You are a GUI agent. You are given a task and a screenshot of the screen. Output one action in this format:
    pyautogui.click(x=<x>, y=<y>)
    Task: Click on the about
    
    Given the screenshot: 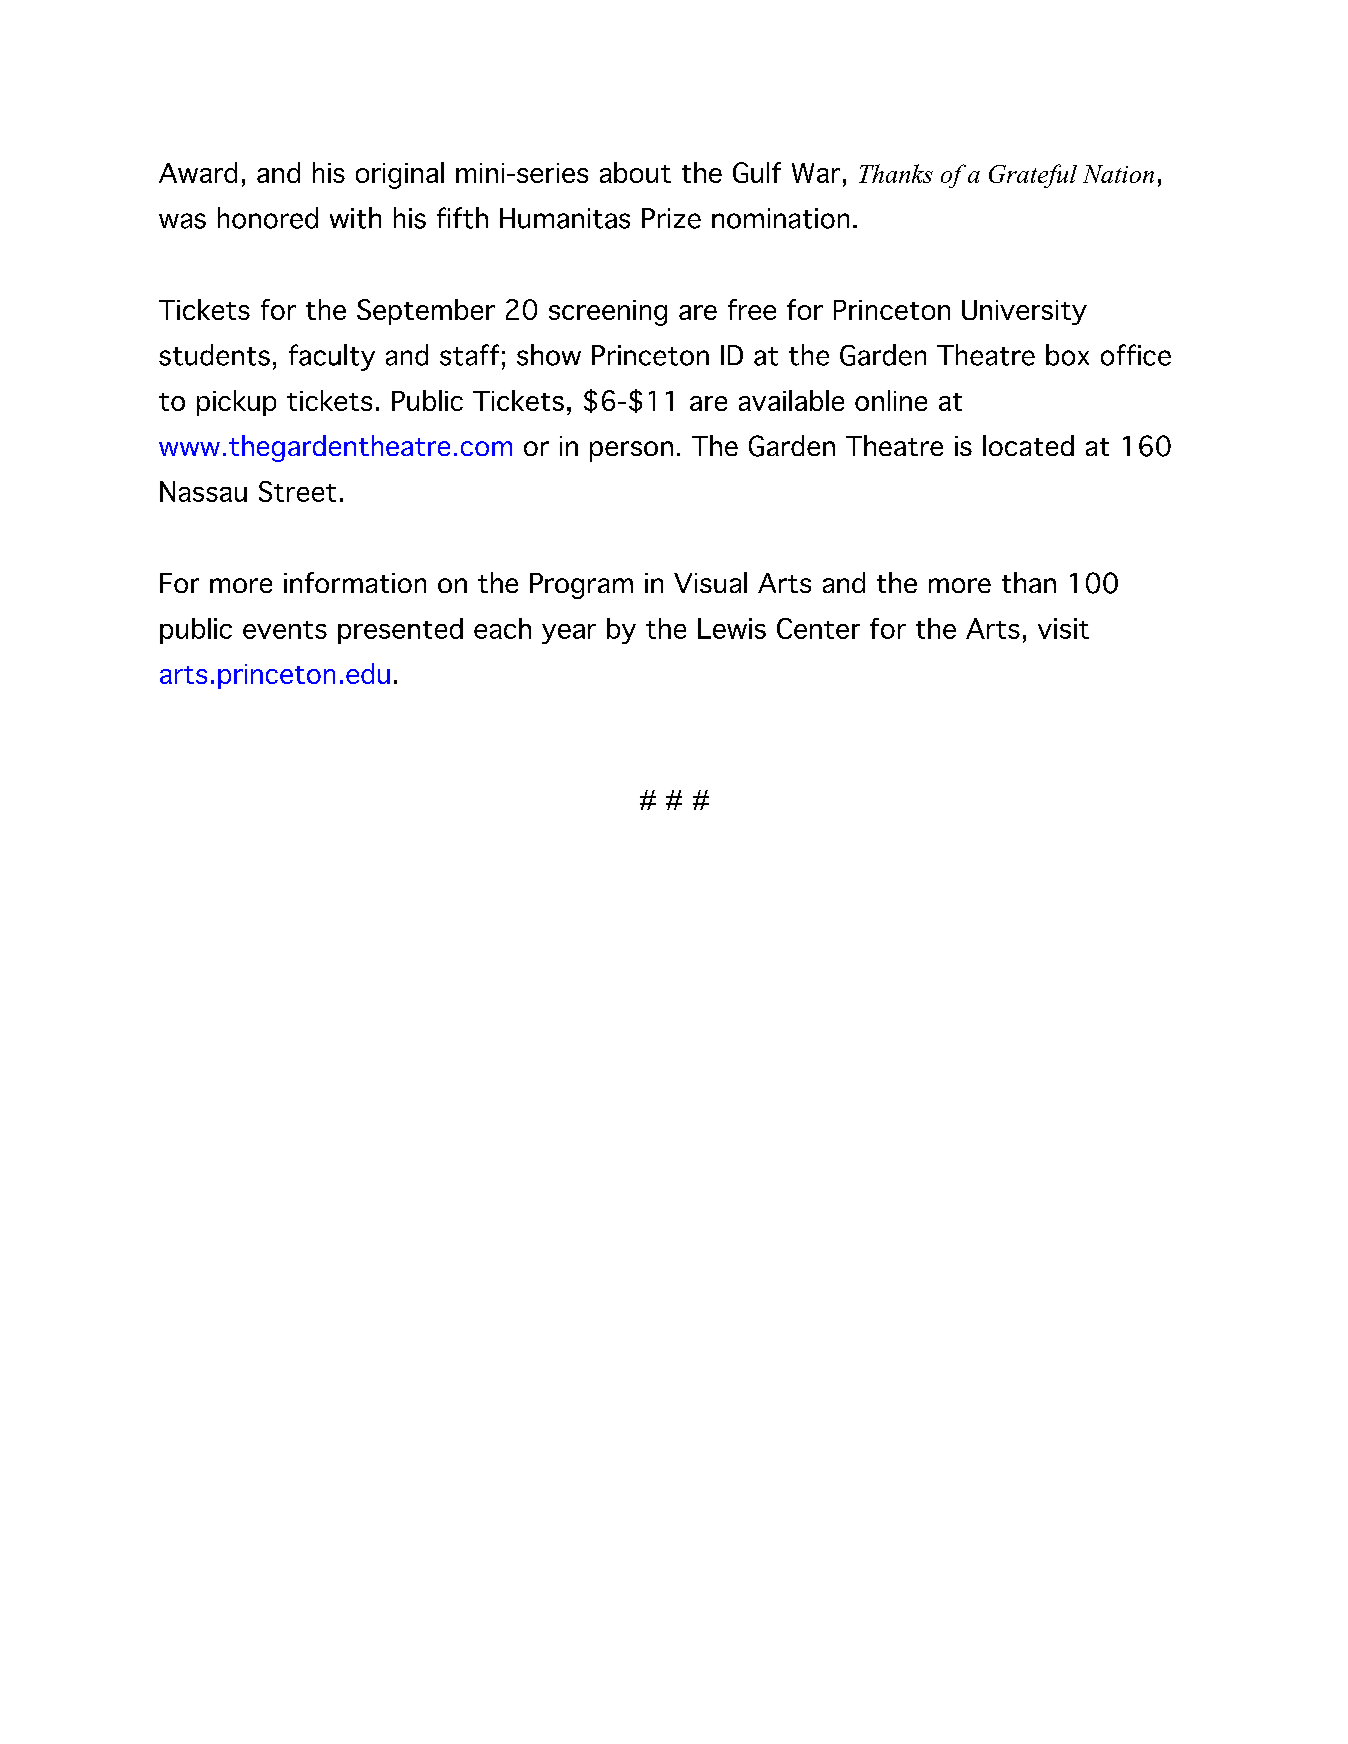 What is the action you would take?
    pyautogui.click(x=635, y=172)
